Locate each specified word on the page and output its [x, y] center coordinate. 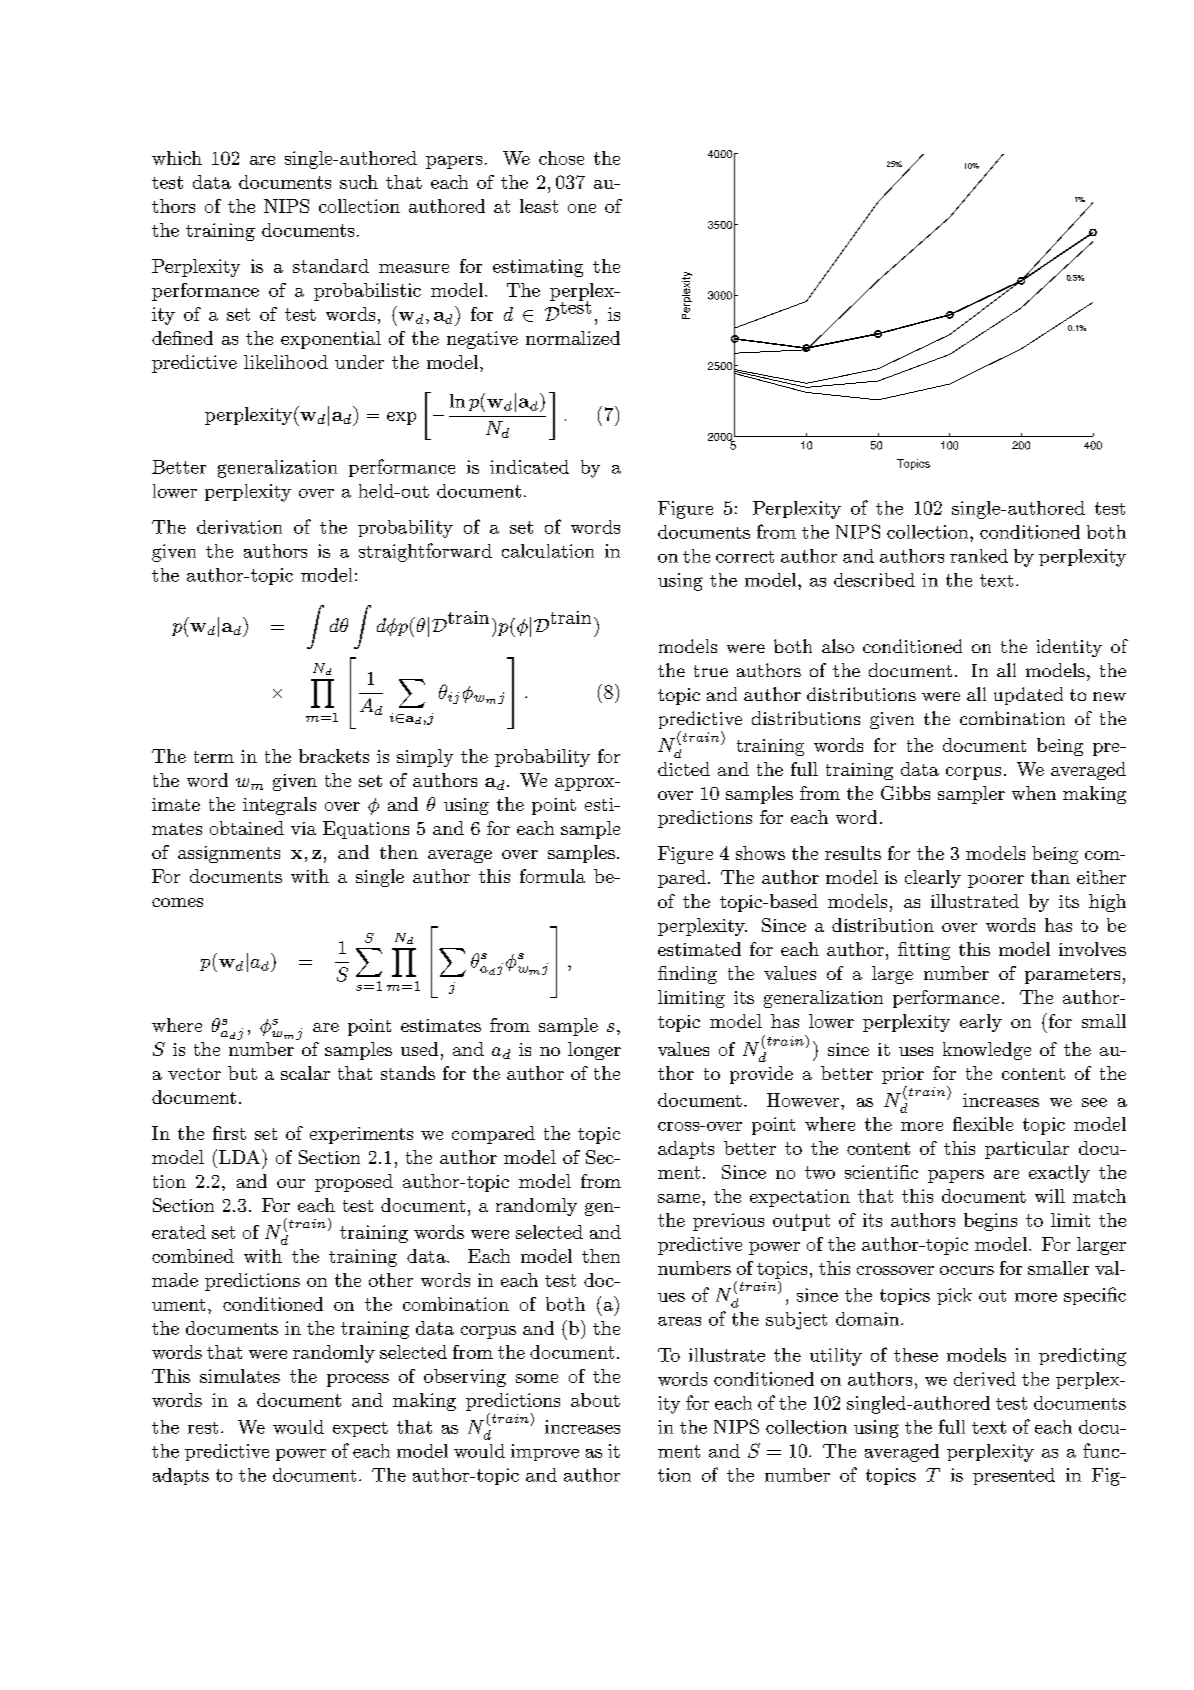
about [595, 1400]
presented [1014, 1476]
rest [203, 1428]
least [539, 206]
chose [561, 158]
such [359, 182]
